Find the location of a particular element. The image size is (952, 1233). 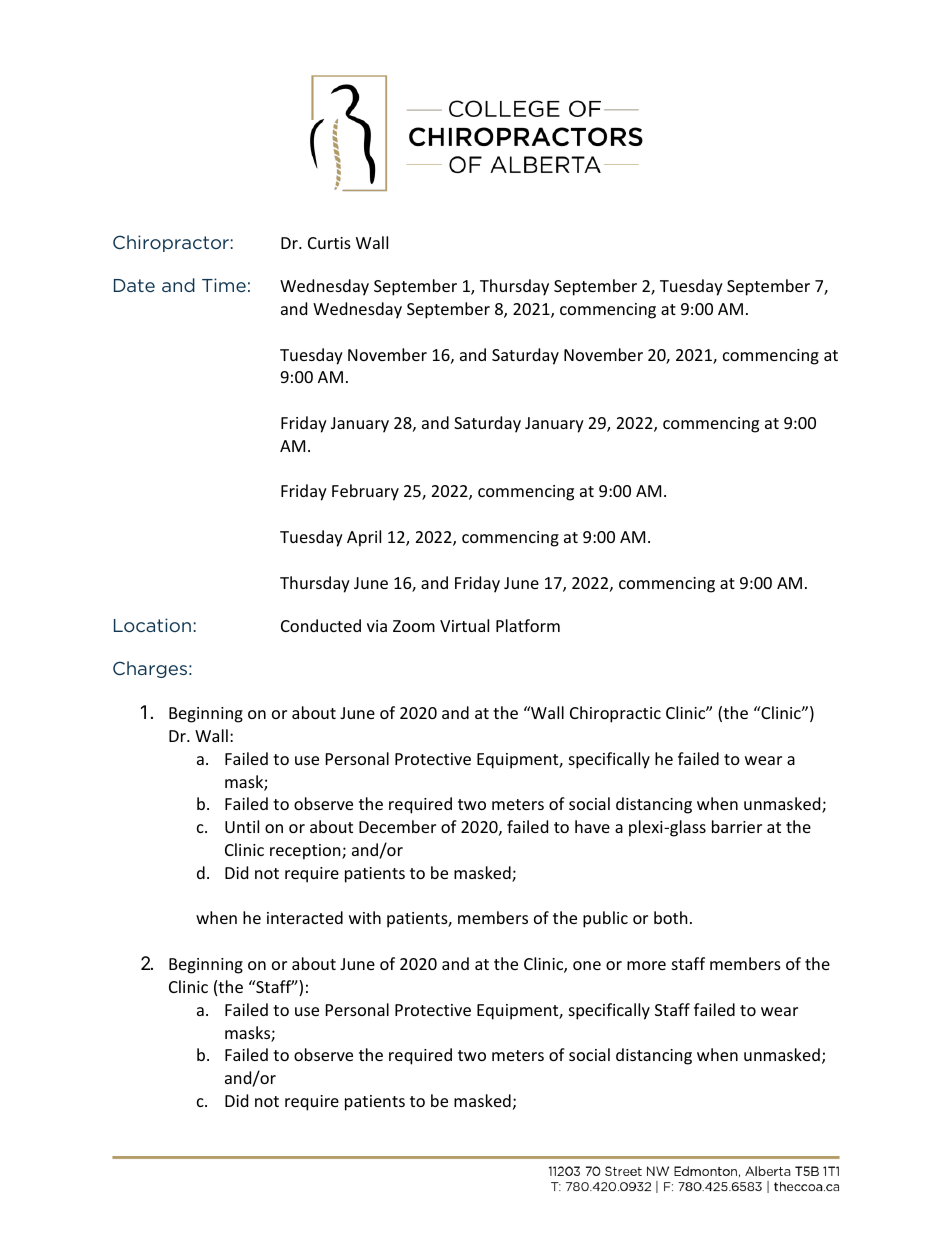

Until is located at coordinates (242, 826).
